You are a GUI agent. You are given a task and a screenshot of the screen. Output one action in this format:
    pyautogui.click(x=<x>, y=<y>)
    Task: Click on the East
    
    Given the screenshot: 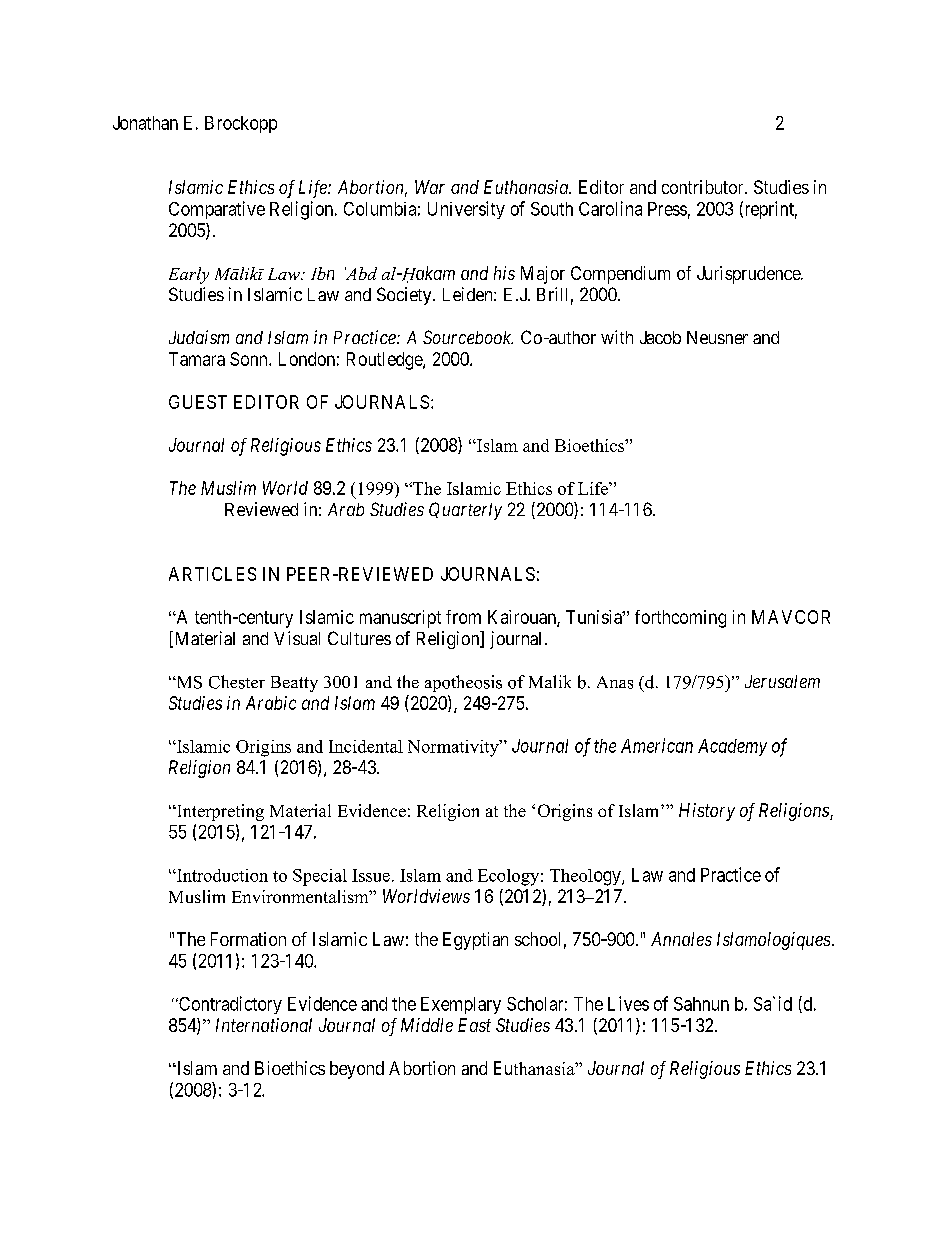 What is the action you would take?
    pyautogui.click(x=474, y=1025)
